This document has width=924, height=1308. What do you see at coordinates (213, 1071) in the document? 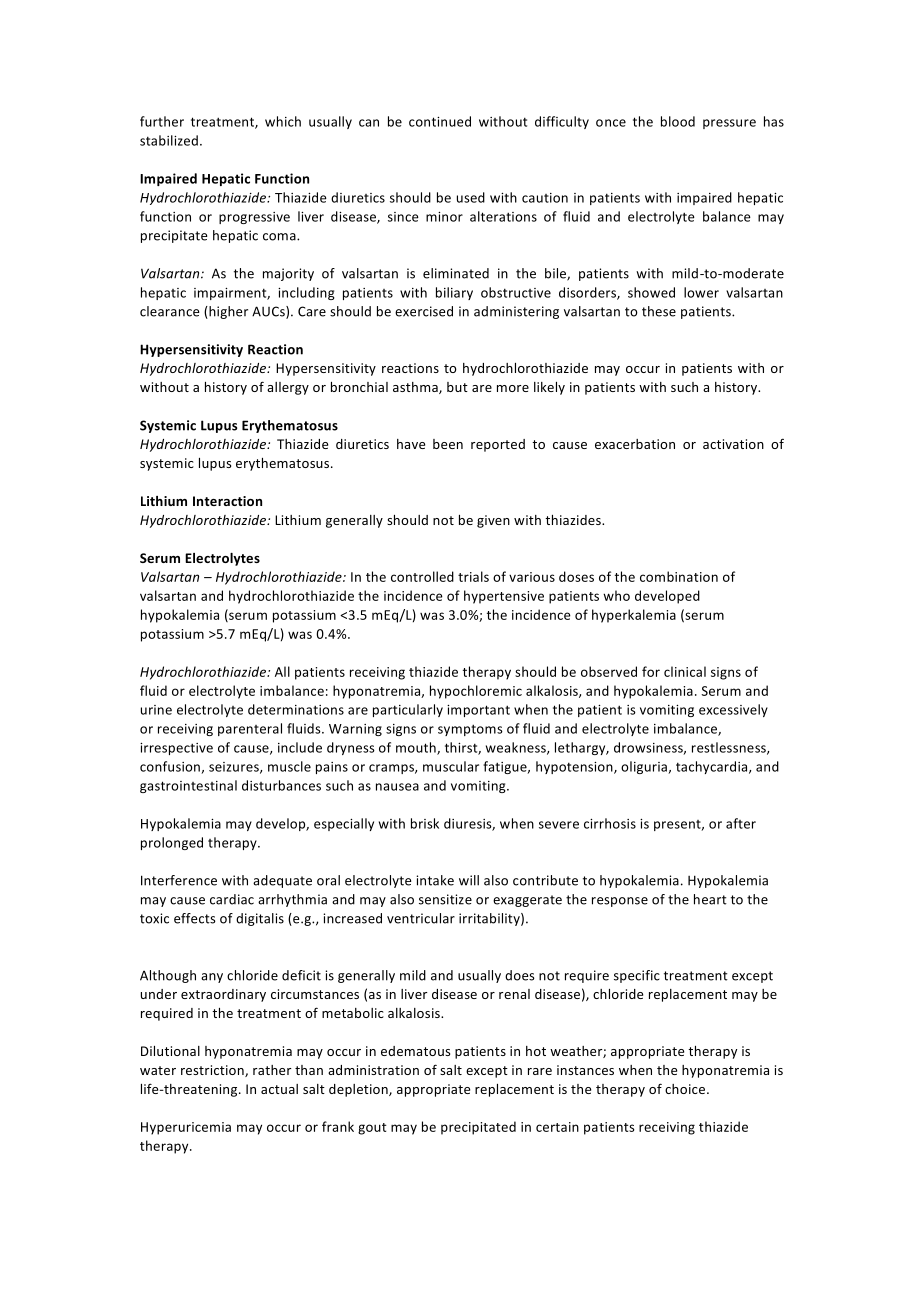
I see `restriction` at bounding box center [213, 1071].
